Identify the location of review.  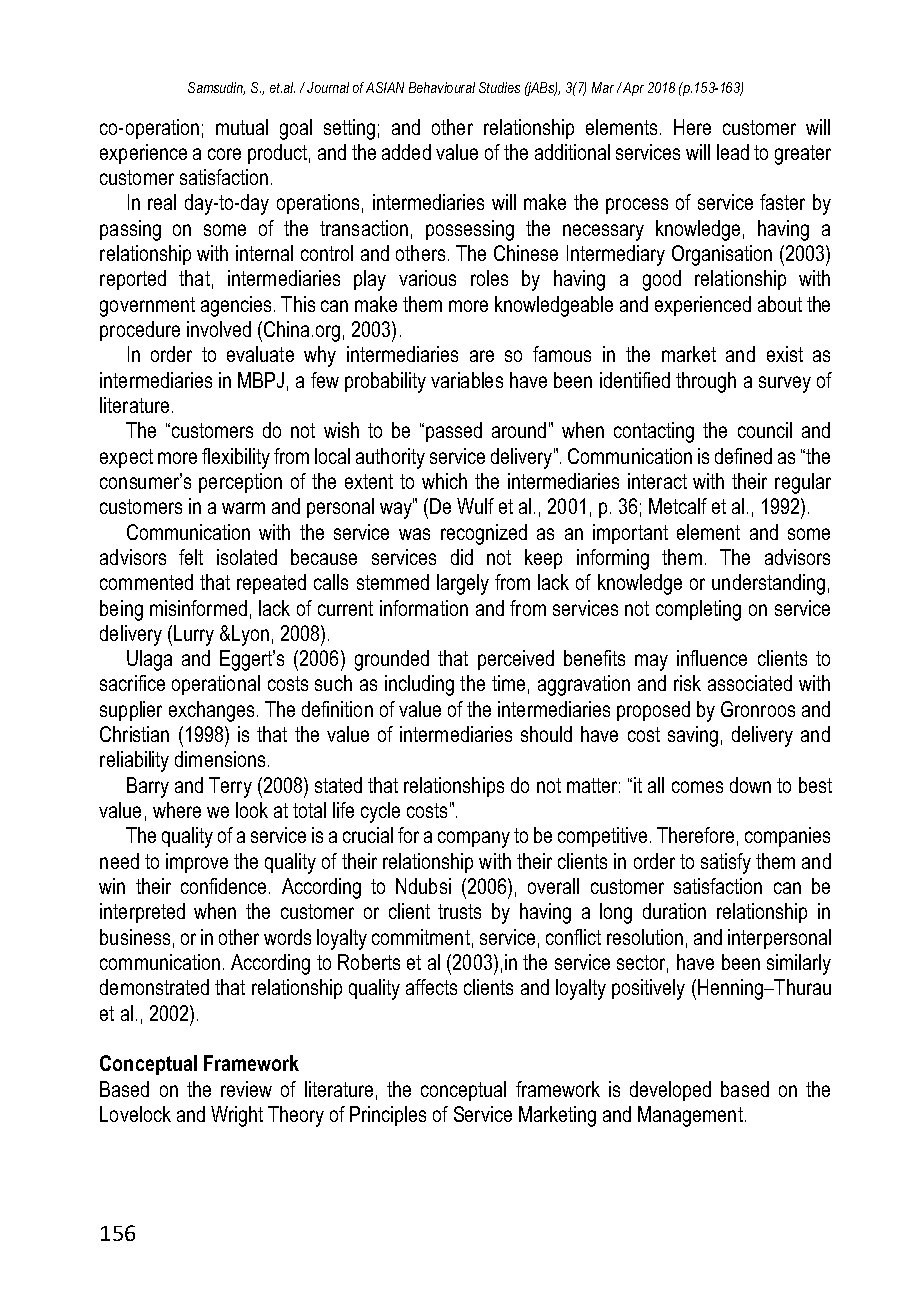
(246, 1089).
